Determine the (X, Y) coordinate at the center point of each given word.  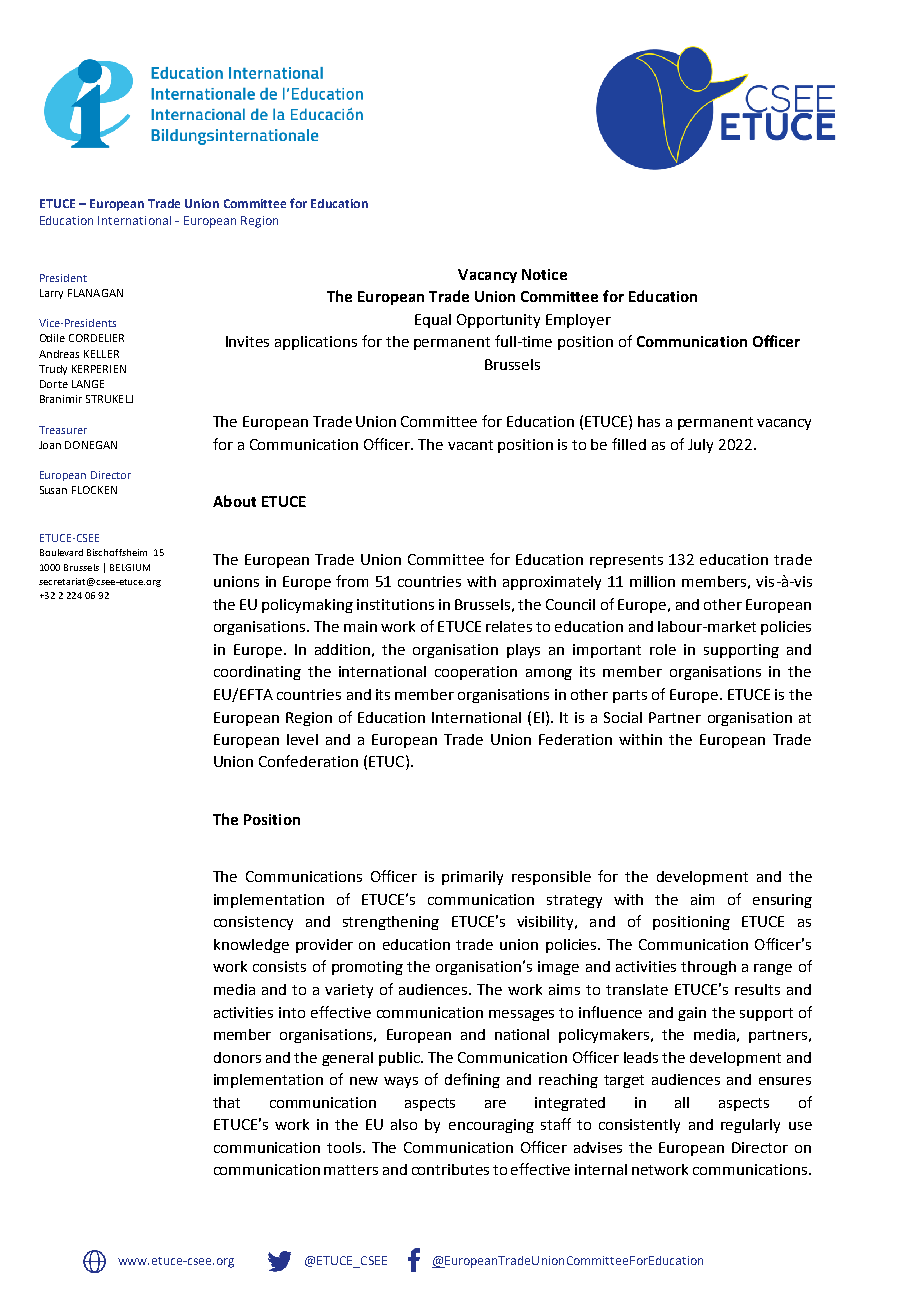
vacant (470, 445)
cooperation (476, 673)
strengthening (391, 923)
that (226, 1102)
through (708, 968)
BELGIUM (130, 567)
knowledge (251, 946)
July (700, 446)
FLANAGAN (95, 293)
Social (623, 717)
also (404, 1124)
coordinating (257, 673)
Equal (433, 321)
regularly (750, 1126)
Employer (578, 321)
